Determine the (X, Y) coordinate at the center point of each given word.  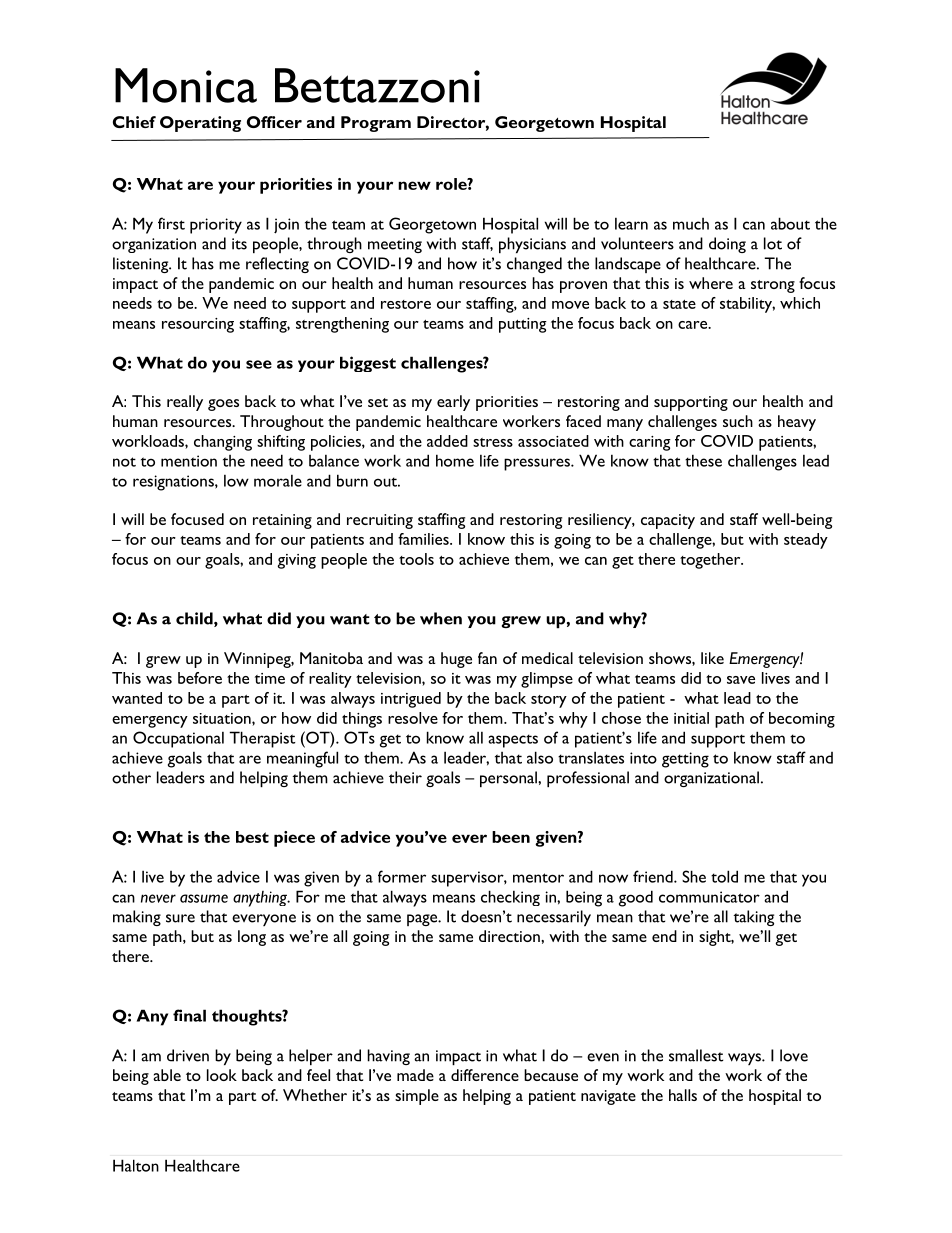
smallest (696, 1055)
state (679, 304)
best (252, 837)
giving (297, 561)
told (724, 876)
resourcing (198, 325)
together (711, 561)
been (511, 837)
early (453, 403)
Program (376, 124)
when (441, 618)
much (691, 224)
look (222, 1075)
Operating (200, 124)
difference (485, 1075)
